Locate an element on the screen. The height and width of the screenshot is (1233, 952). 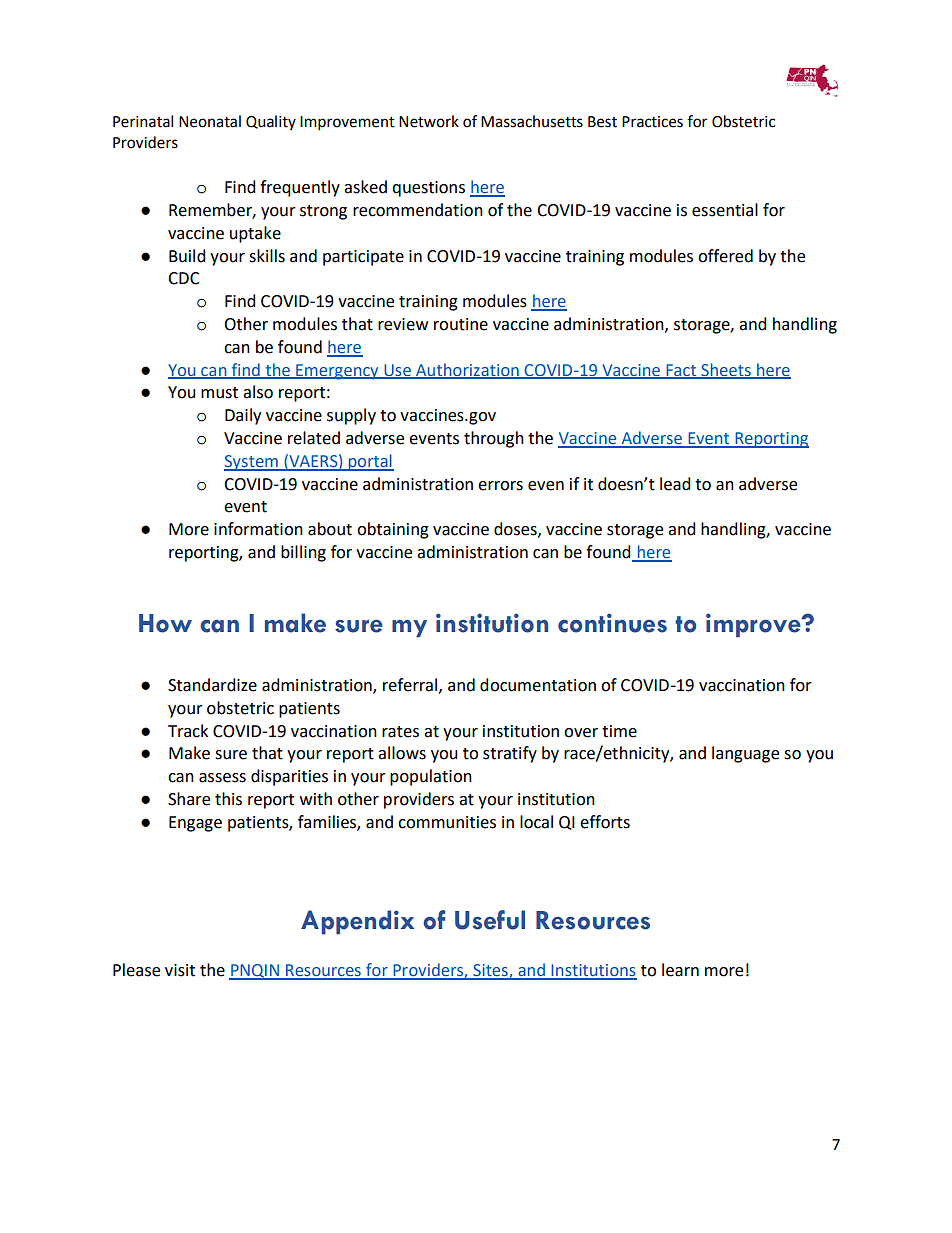
Neonatal is located at coordinates (210, 121).
